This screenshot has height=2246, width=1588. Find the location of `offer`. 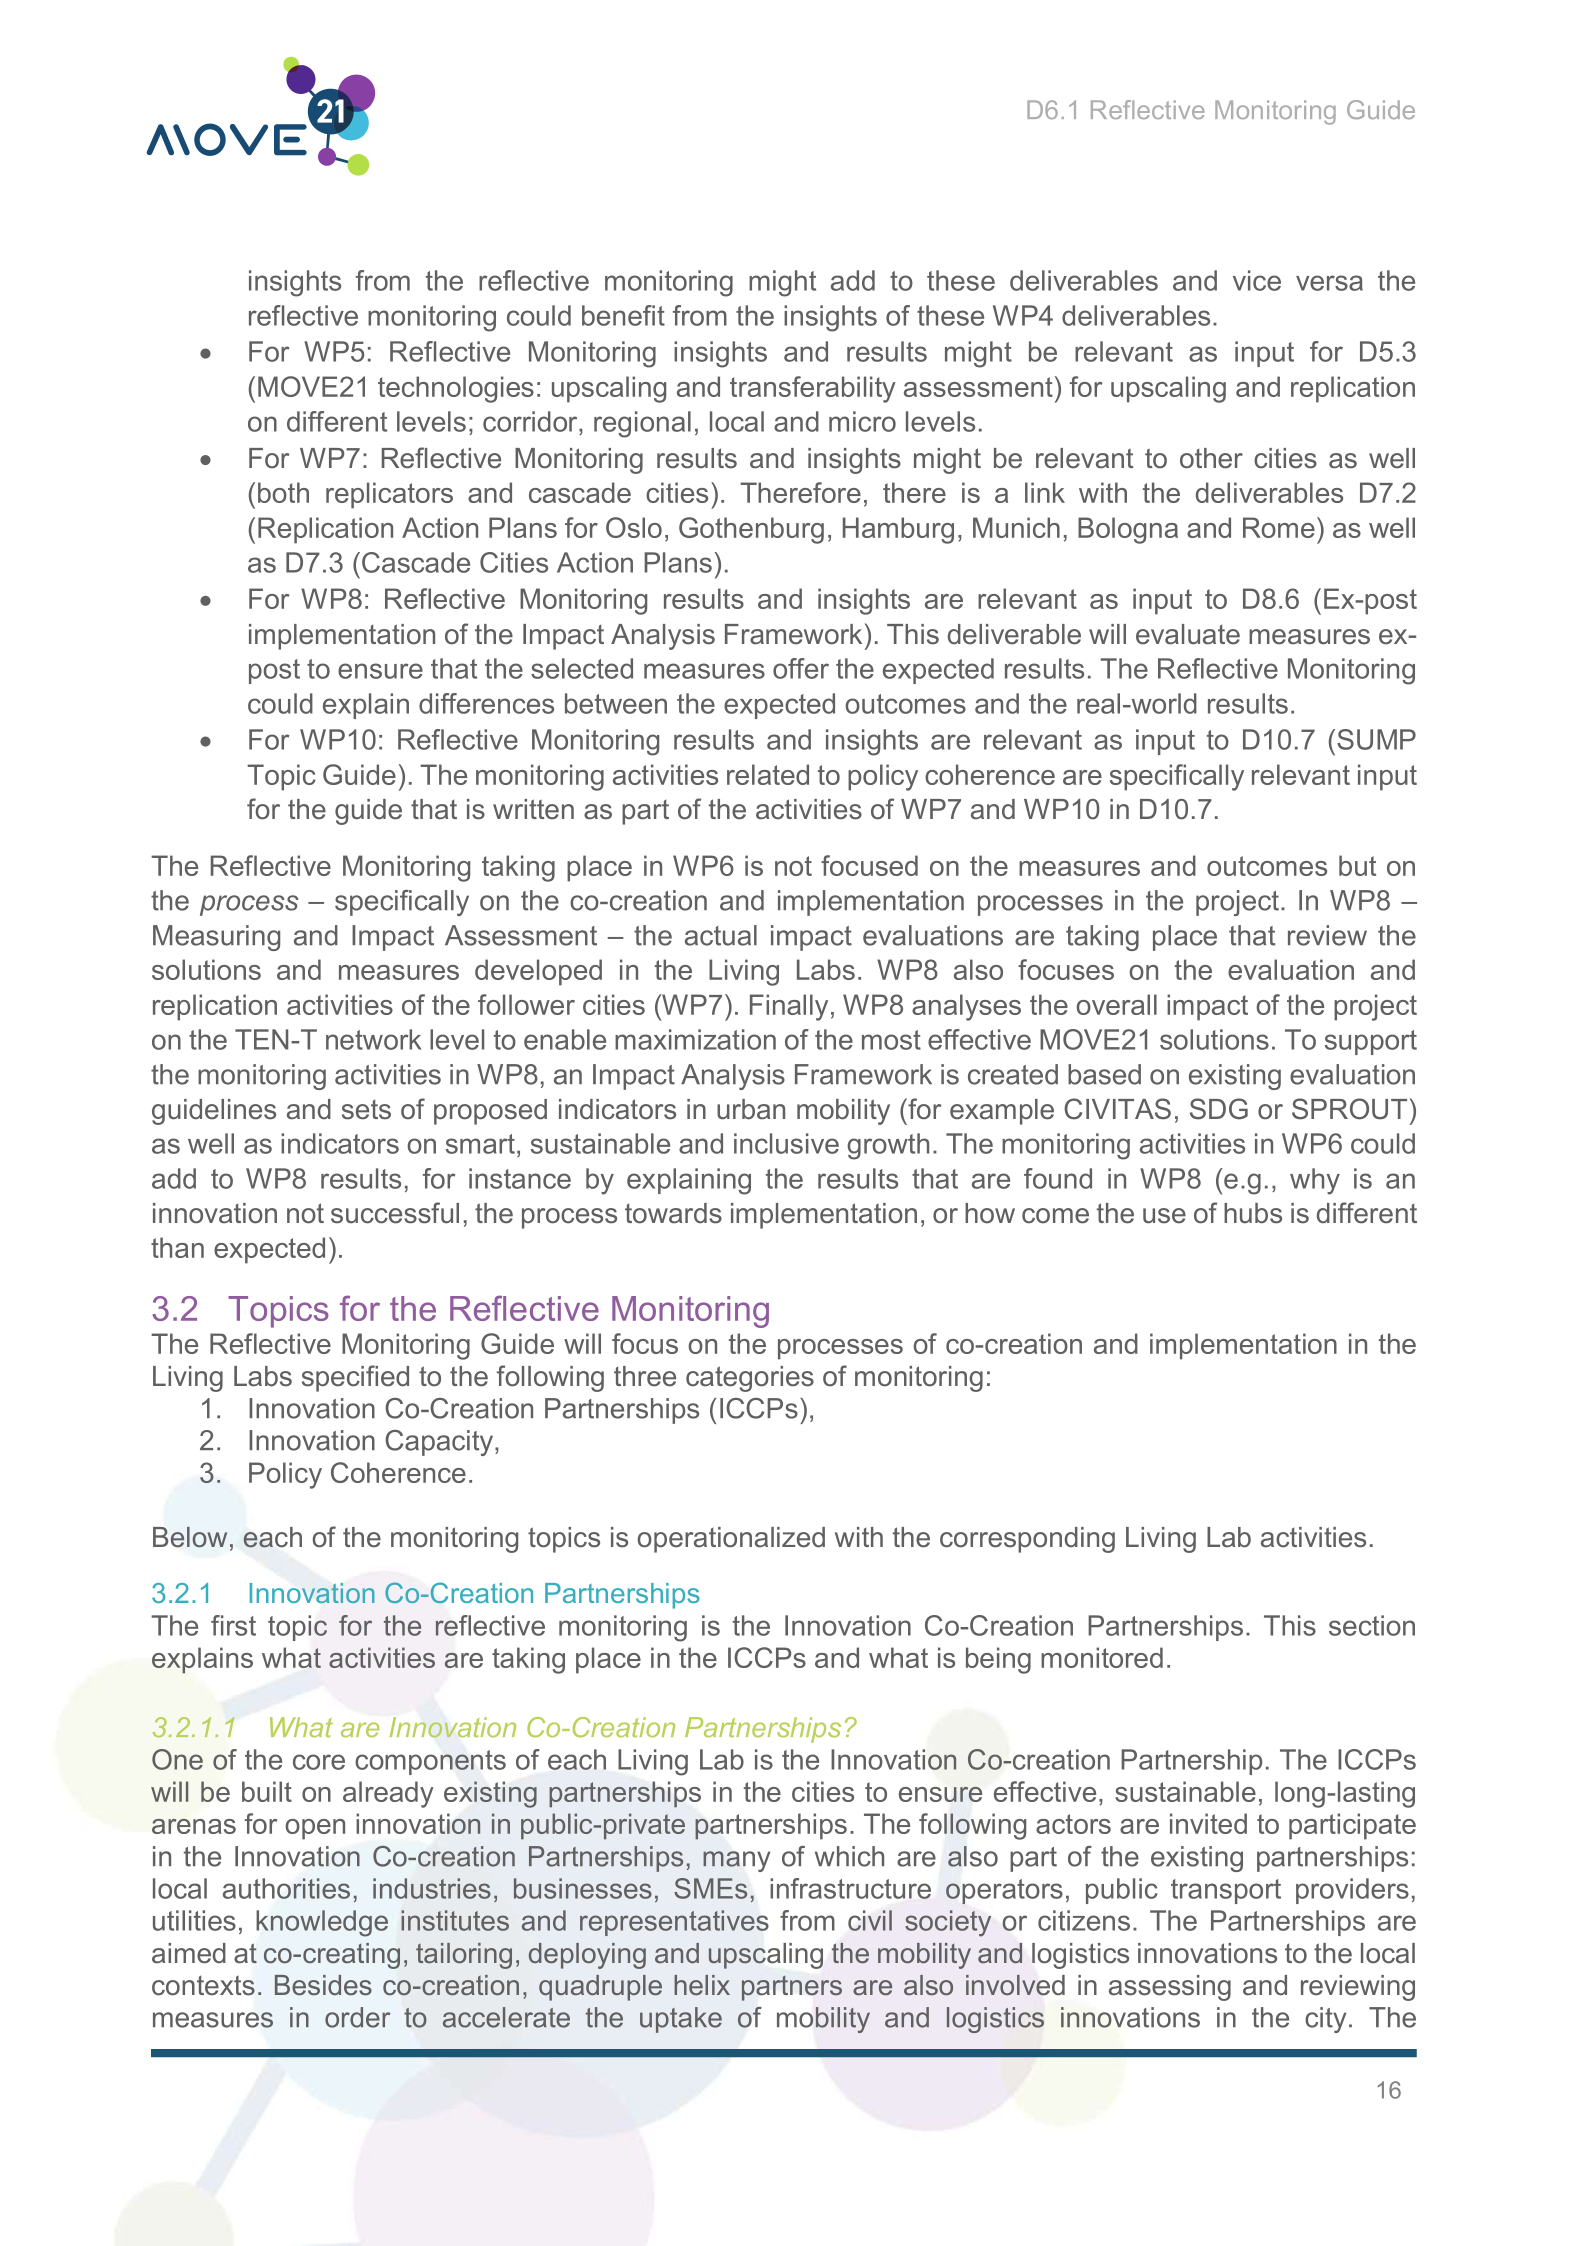

offer is located at coordinates (801, 668).
